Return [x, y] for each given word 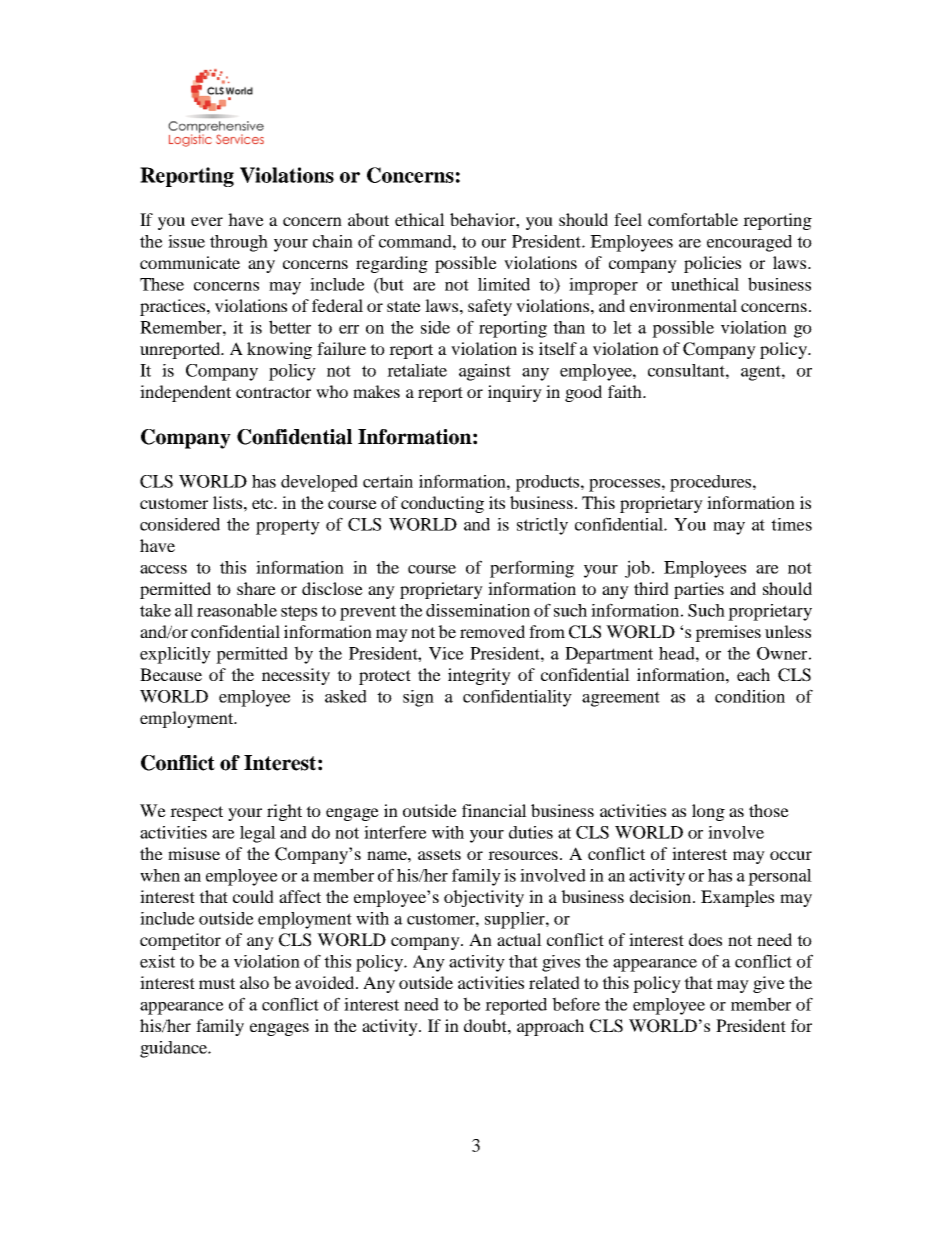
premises [728, 633]
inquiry [515, 393]
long [708, 812]
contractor [273, 392]
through [239, 243]
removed [492, 631]
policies [712, 264]
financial [494, 810]
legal [258, 834]
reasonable [237, 610]
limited [504, 284]
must [217, 983]
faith [626, 391]
